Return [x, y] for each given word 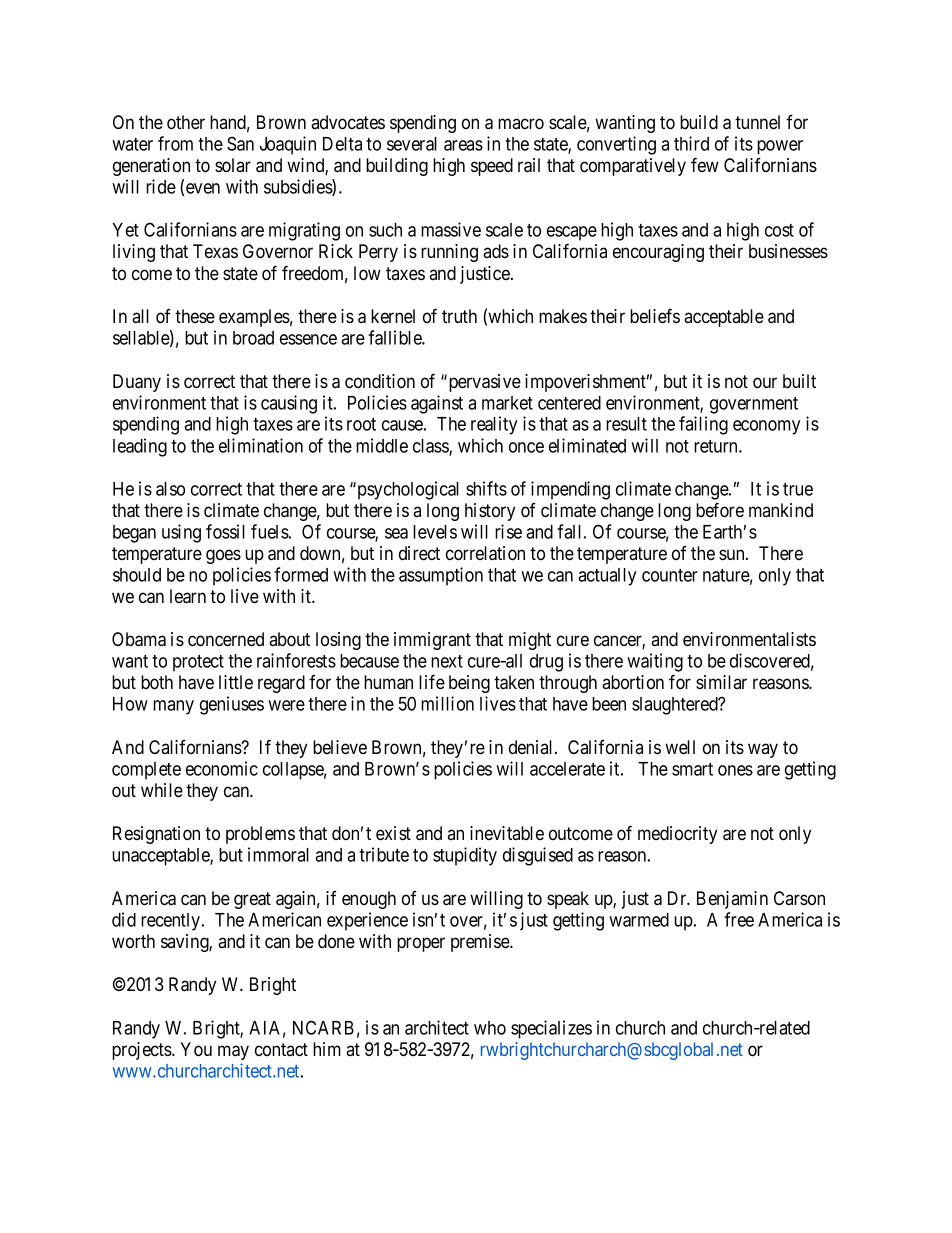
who [490, 1028]
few [705, 164]
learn [188, 596]
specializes [551, 1029]
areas [463, 145]
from [175, 143]
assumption [441, 576]
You [196, 1049]
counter [670, 575]
